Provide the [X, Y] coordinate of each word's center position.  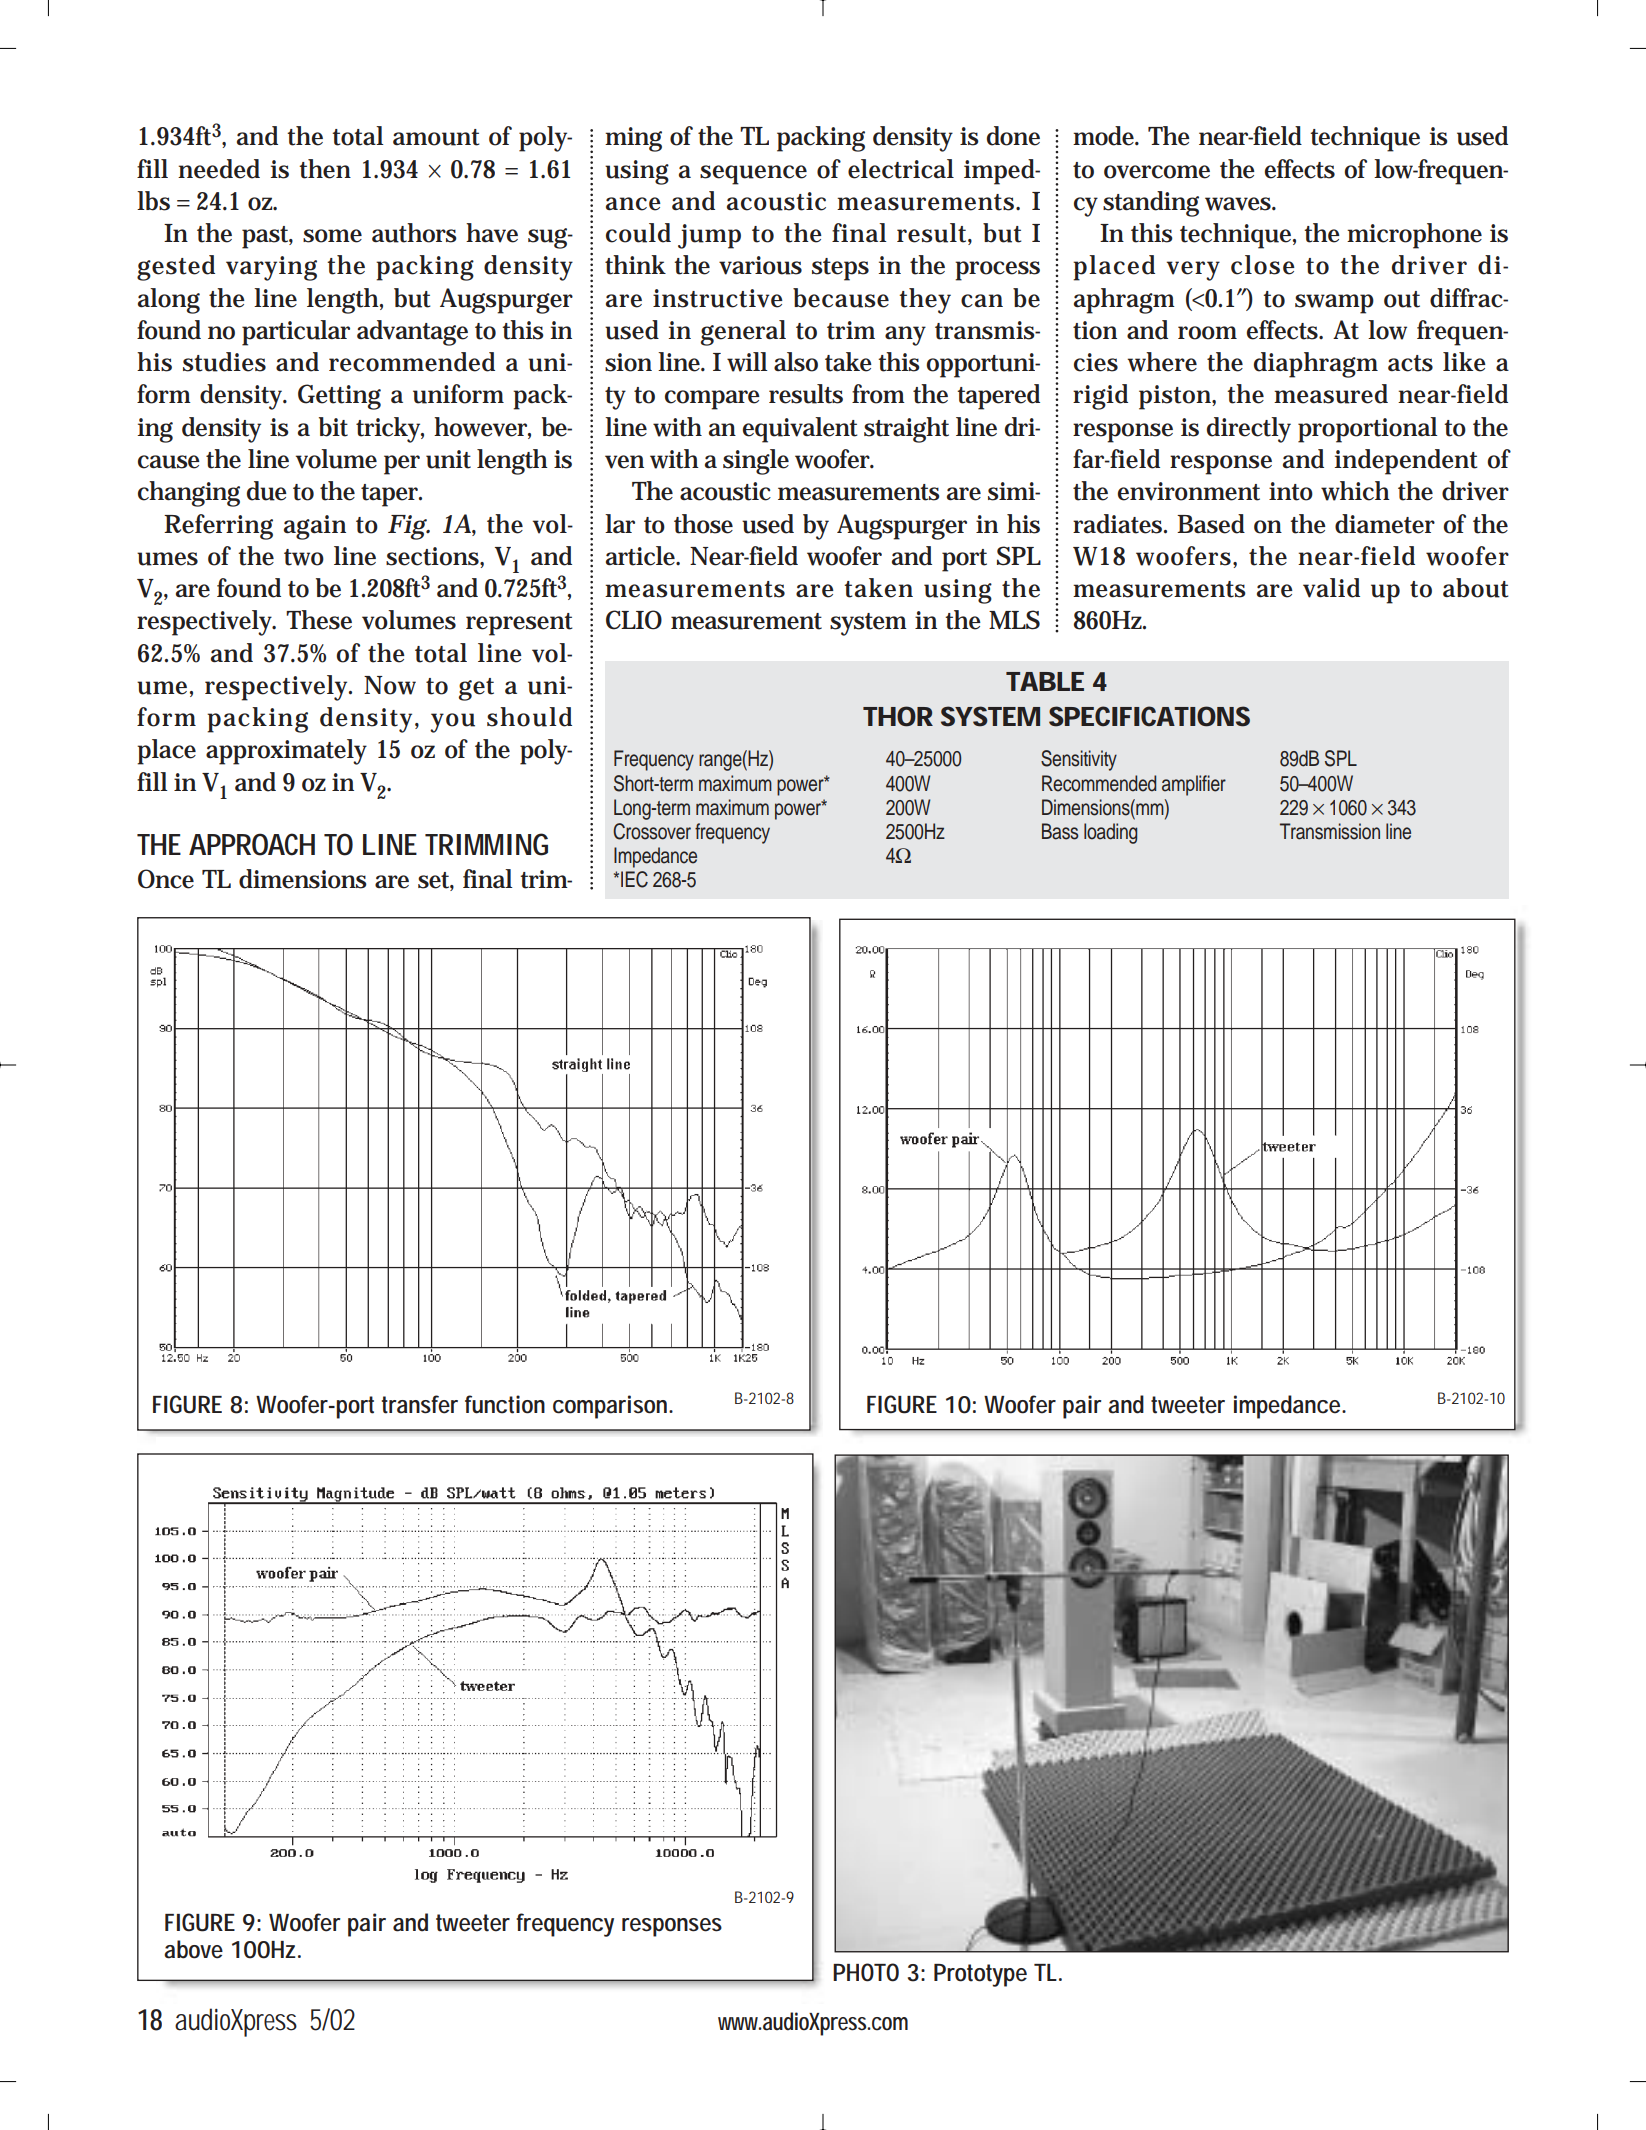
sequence [753, 175]
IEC [634, 879]
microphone [1414, 236]
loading [1110, 833]
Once [166, 879]
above [193, 1949]
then [325, 169]
